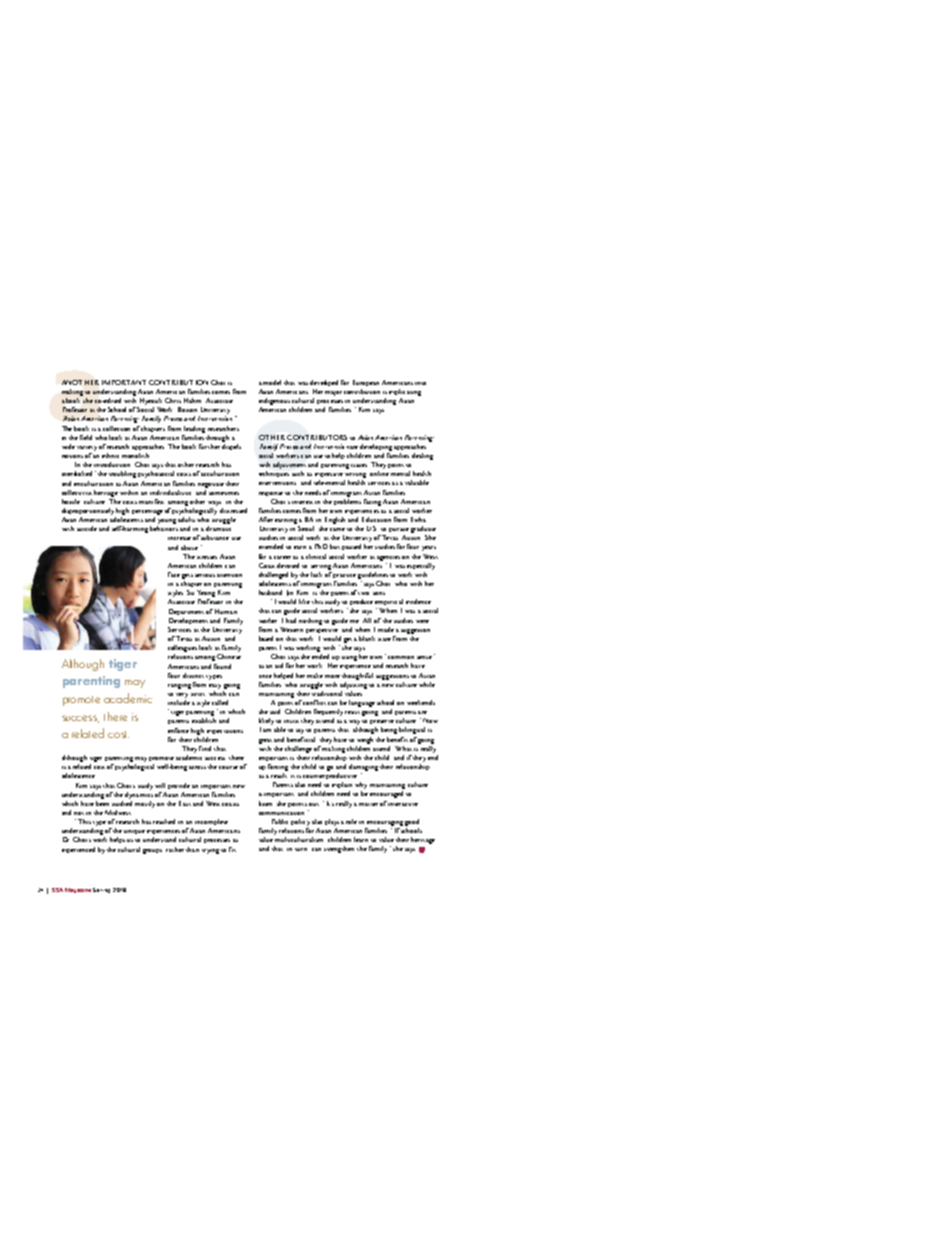  I want to click on Education, so click(376, 519).
